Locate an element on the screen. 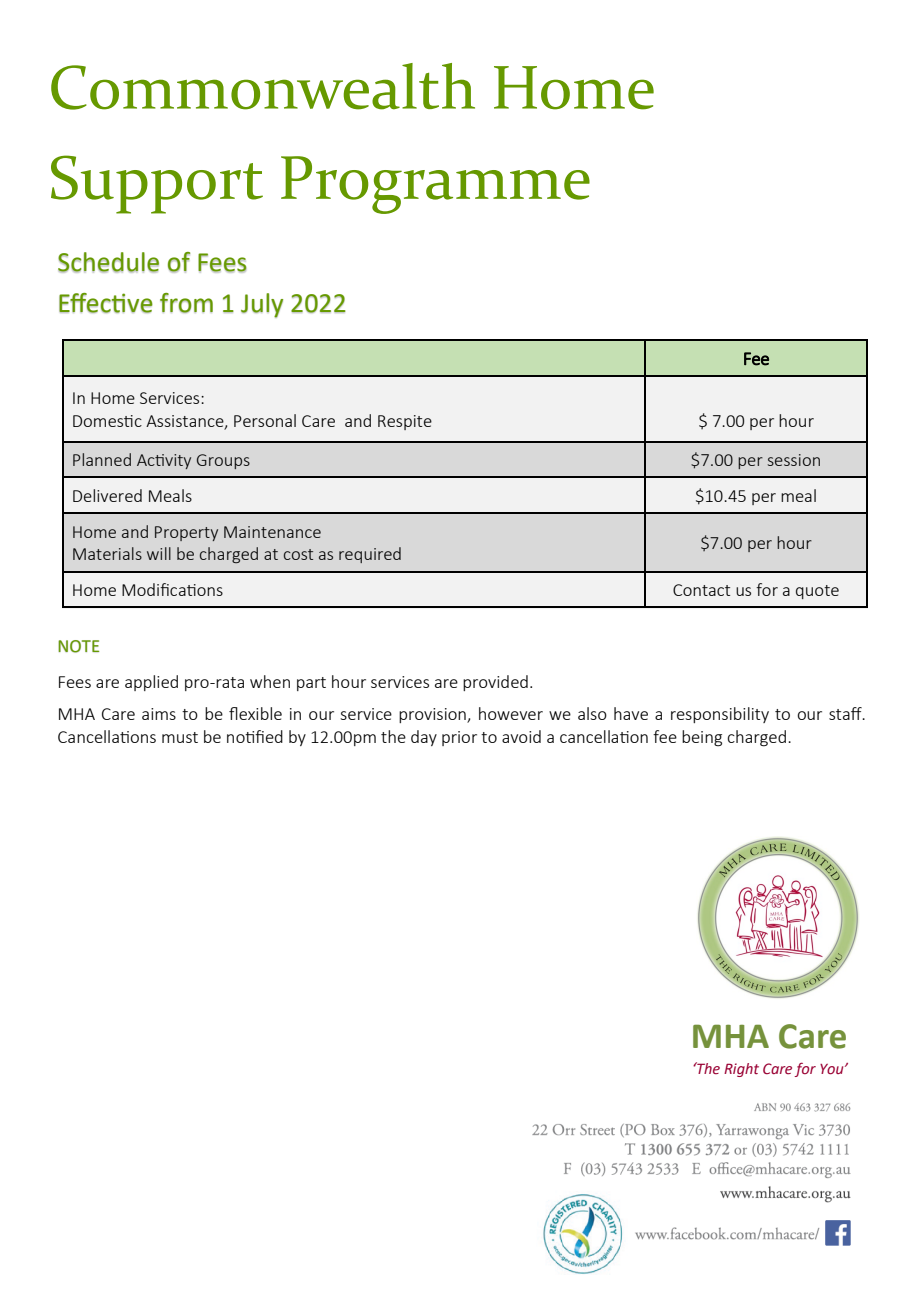 The height and width of the screenshot is (1308, 924). must is located at coordinates (180, 737).
